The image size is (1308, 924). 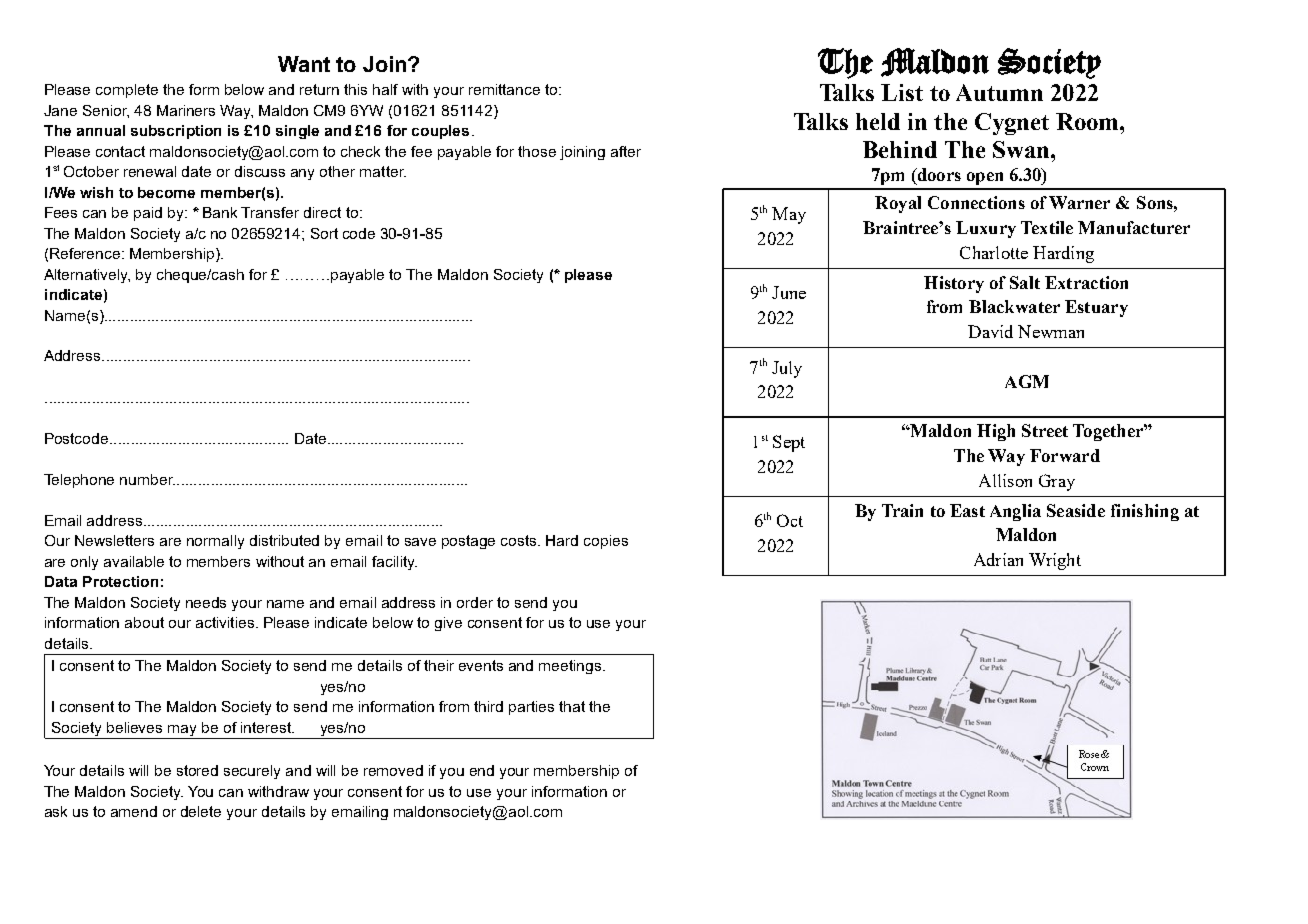 What do you see at coordinates (393, 770) in the screenshot?
I see `removed` at bounding box center [393, 770].
